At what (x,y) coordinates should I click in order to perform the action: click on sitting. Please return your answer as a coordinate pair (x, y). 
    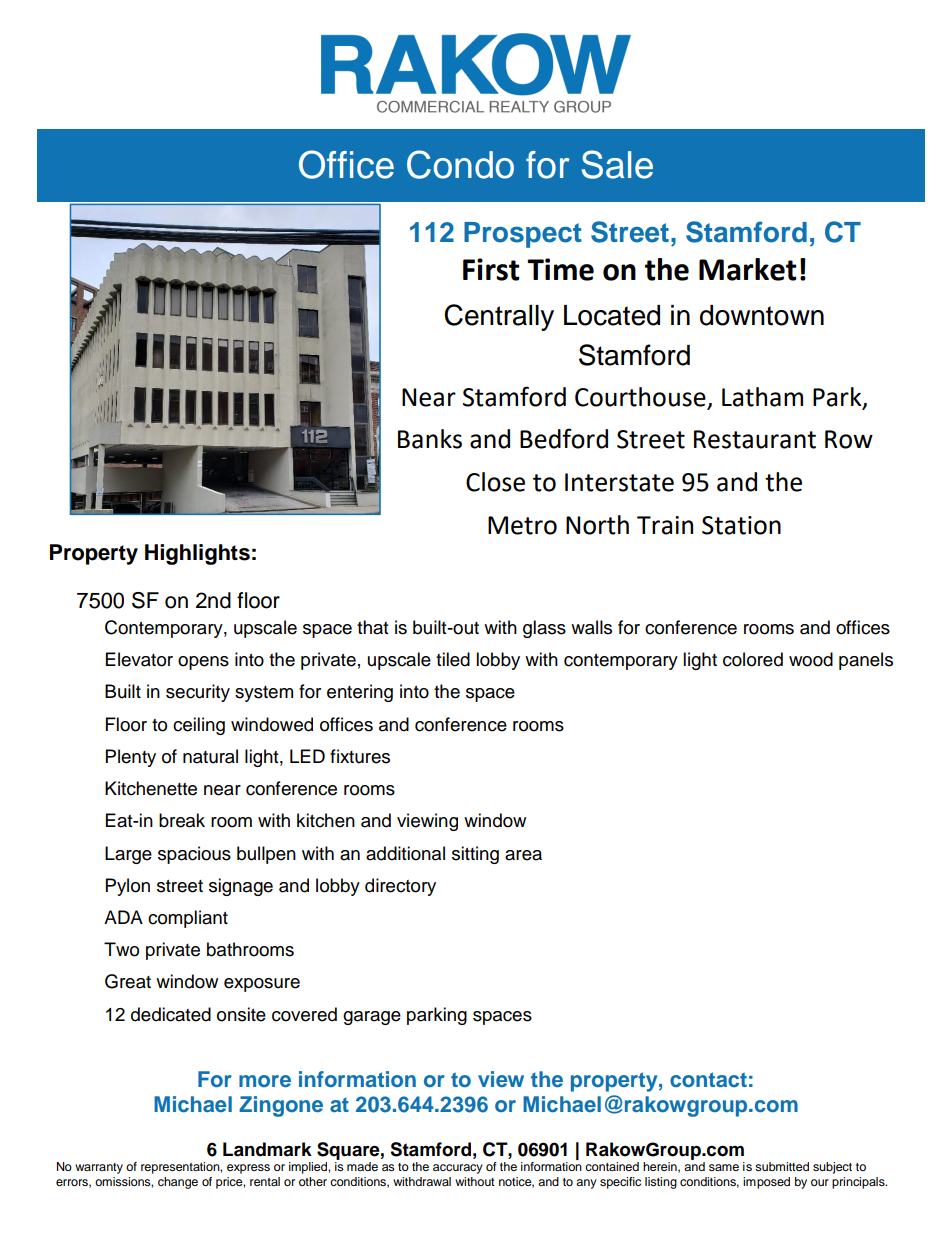
    Looking at the image, I should click on (475, 855).
